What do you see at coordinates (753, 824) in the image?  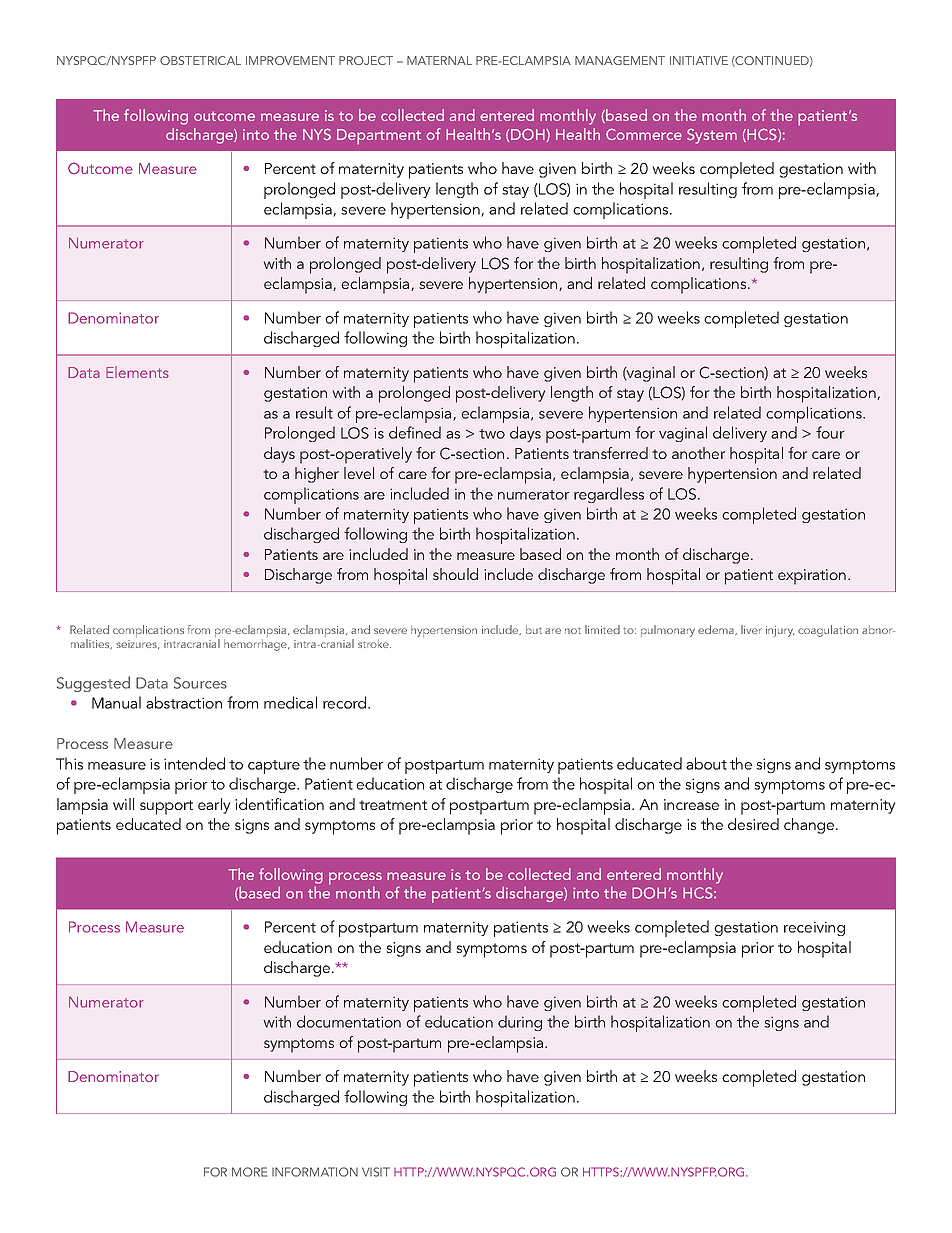 I see `desired` at bounding box center [753, 824].
